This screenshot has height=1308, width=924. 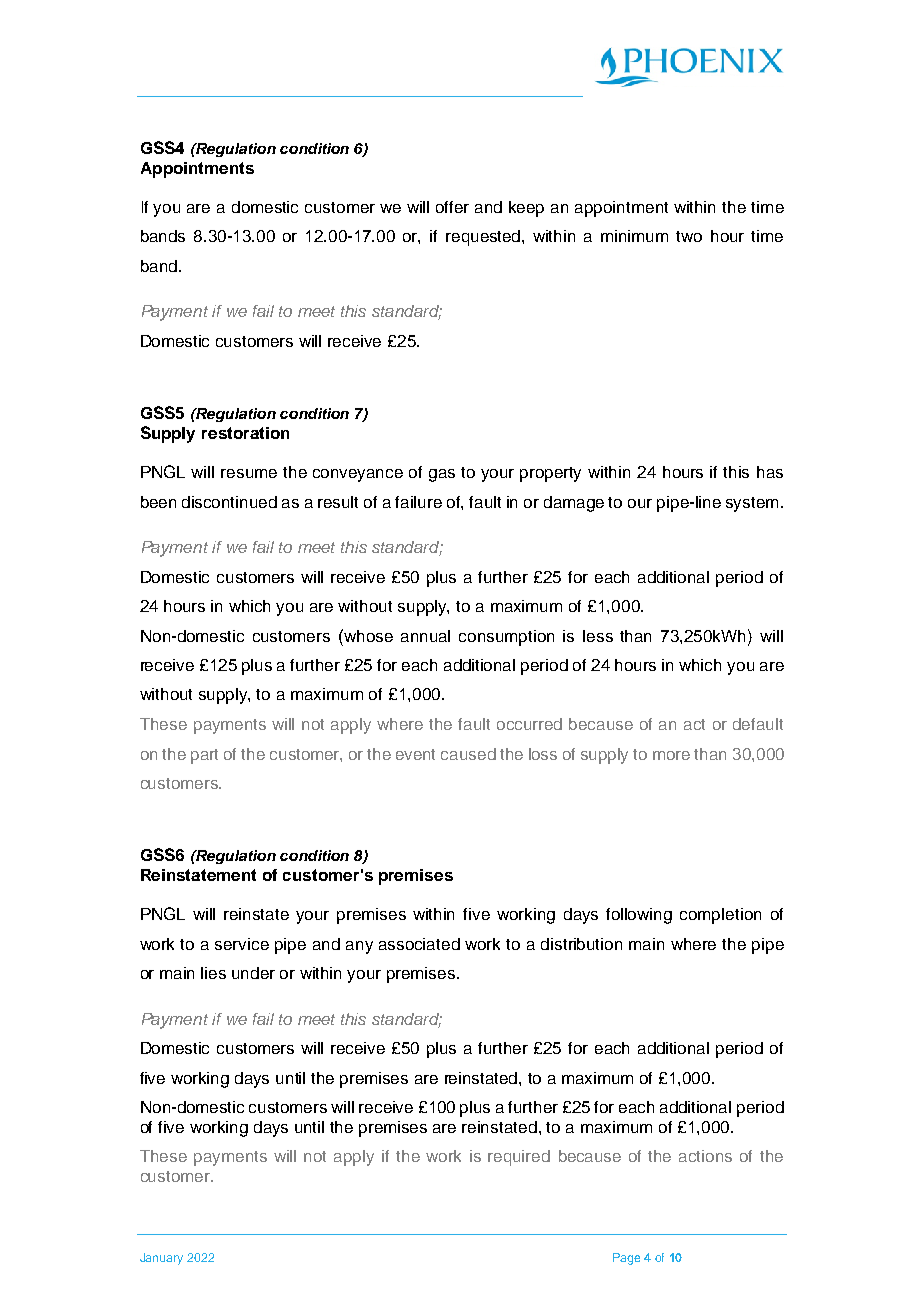 What do you see at coordinates (752, 504) in the screenshot?
I see `system` at bounding box center [752, 504].
